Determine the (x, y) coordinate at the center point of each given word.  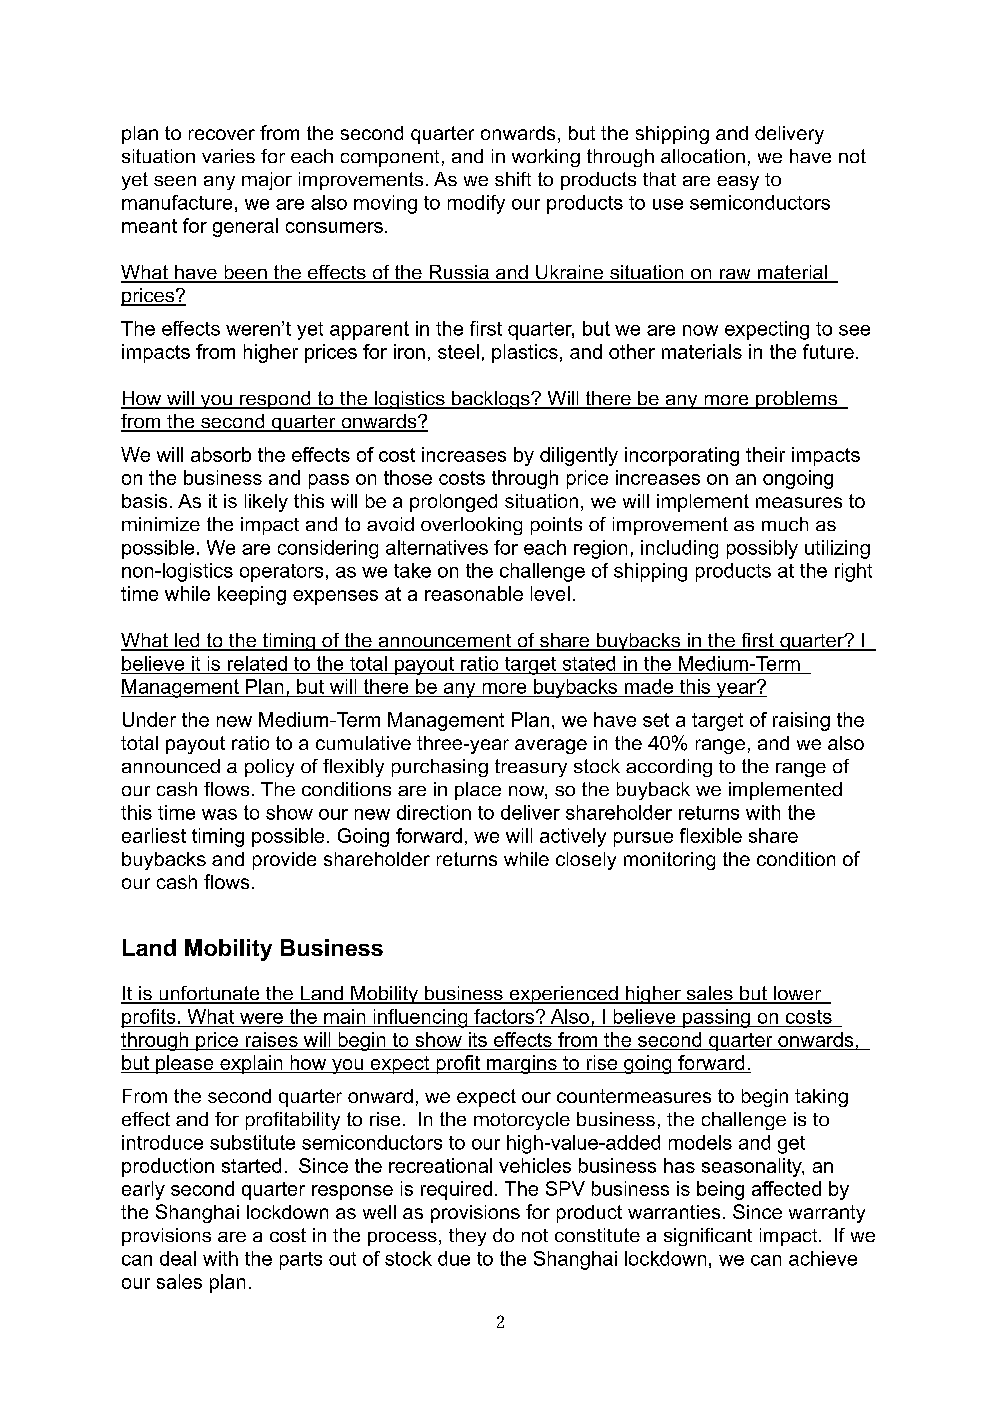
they (467, 1237)
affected (786, 1188)
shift (513, 179)
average (551, 746)
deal (178, 1258)
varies (228, 156)
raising (801, 721)
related (257, 663)
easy (738, 183)
